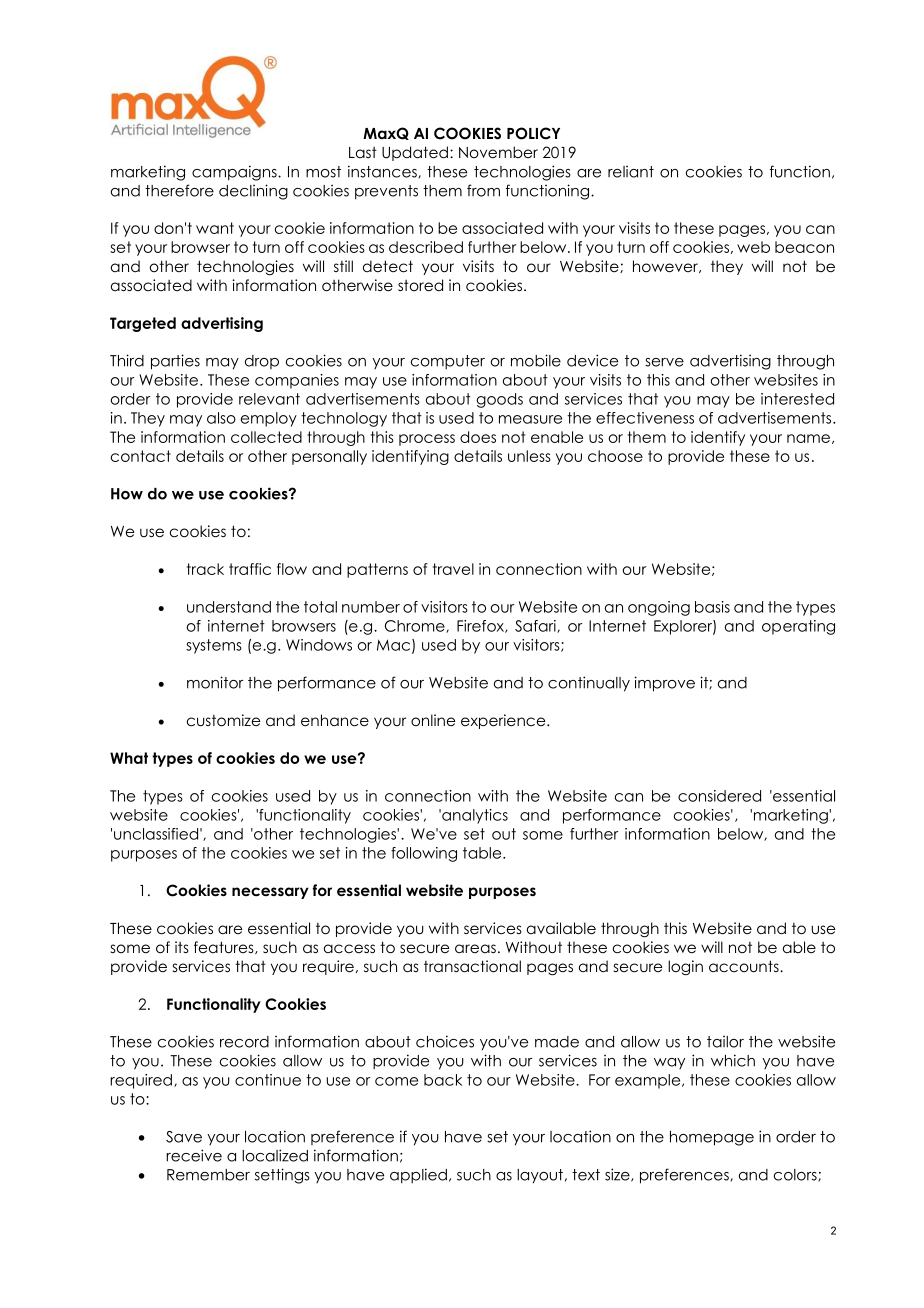  I want to click on areas, so click(475, 948).
